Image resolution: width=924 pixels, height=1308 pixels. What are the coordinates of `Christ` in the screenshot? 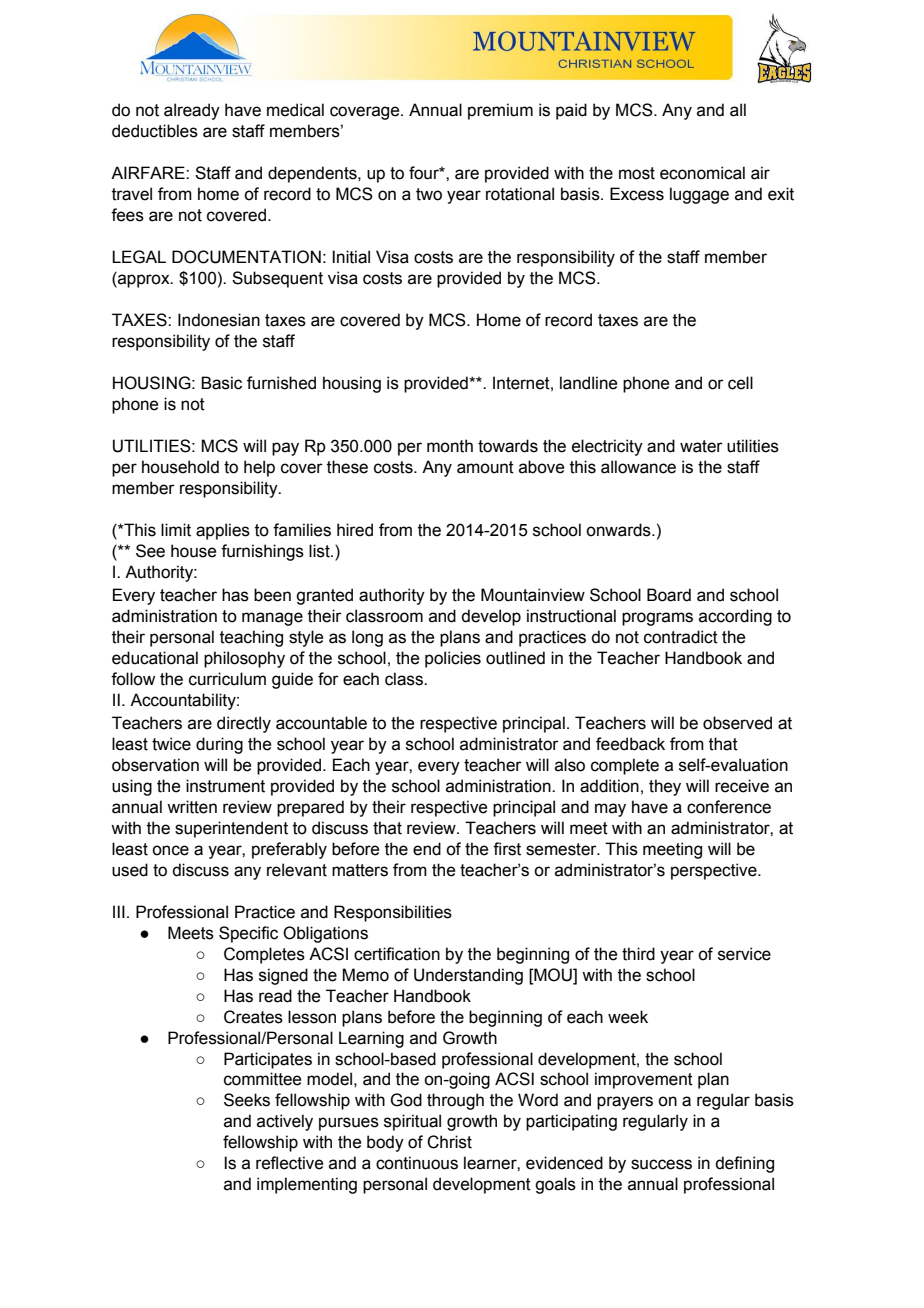 It's located at (449, 1142).
